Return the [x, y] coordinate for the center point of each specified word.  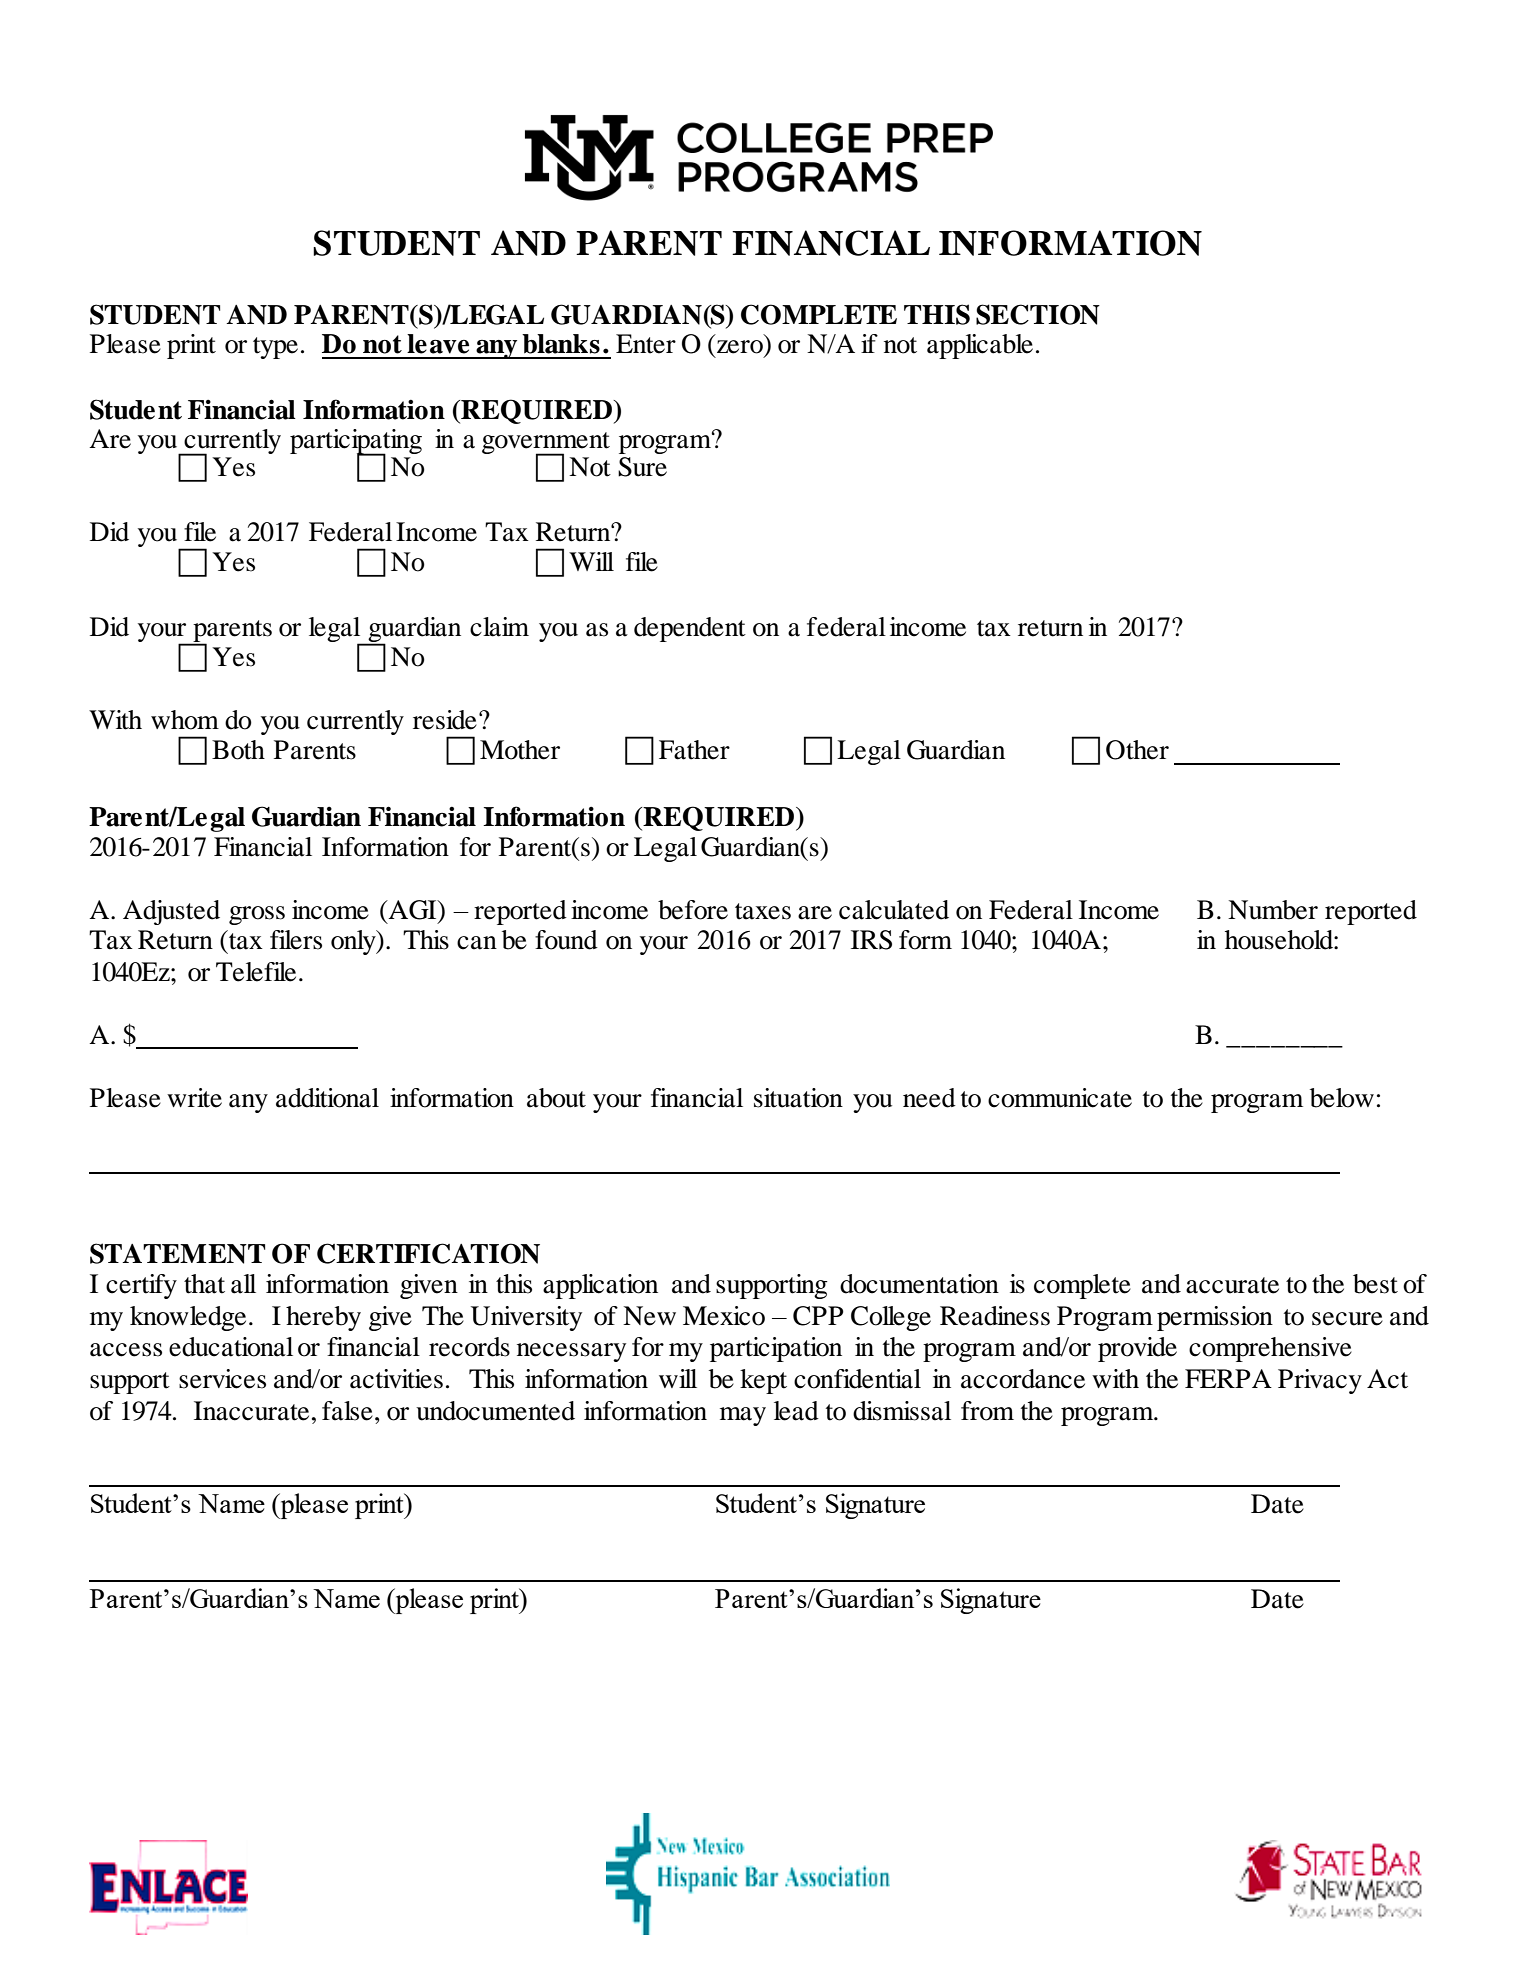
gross [257, 915]
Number [1273, 910]
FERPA [1228, 1378]
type [275, 348]
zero [740, 347]
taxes [763, 911]
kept [763, 1381]
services [222, 1379]
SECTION [1038, 314]
